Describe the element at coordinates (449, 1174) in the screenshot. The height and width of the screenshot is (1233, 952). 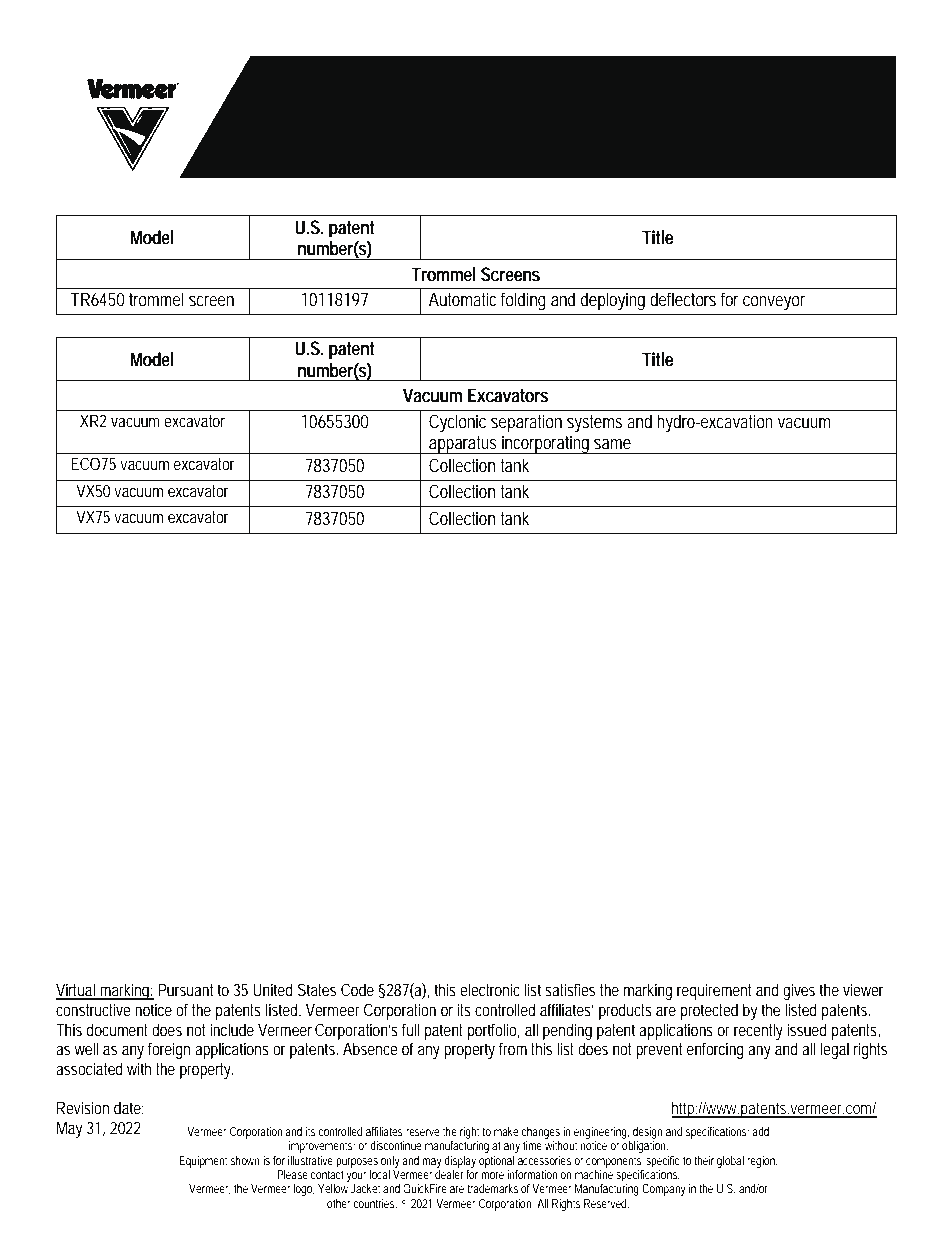
I see `dealer` at that location.
